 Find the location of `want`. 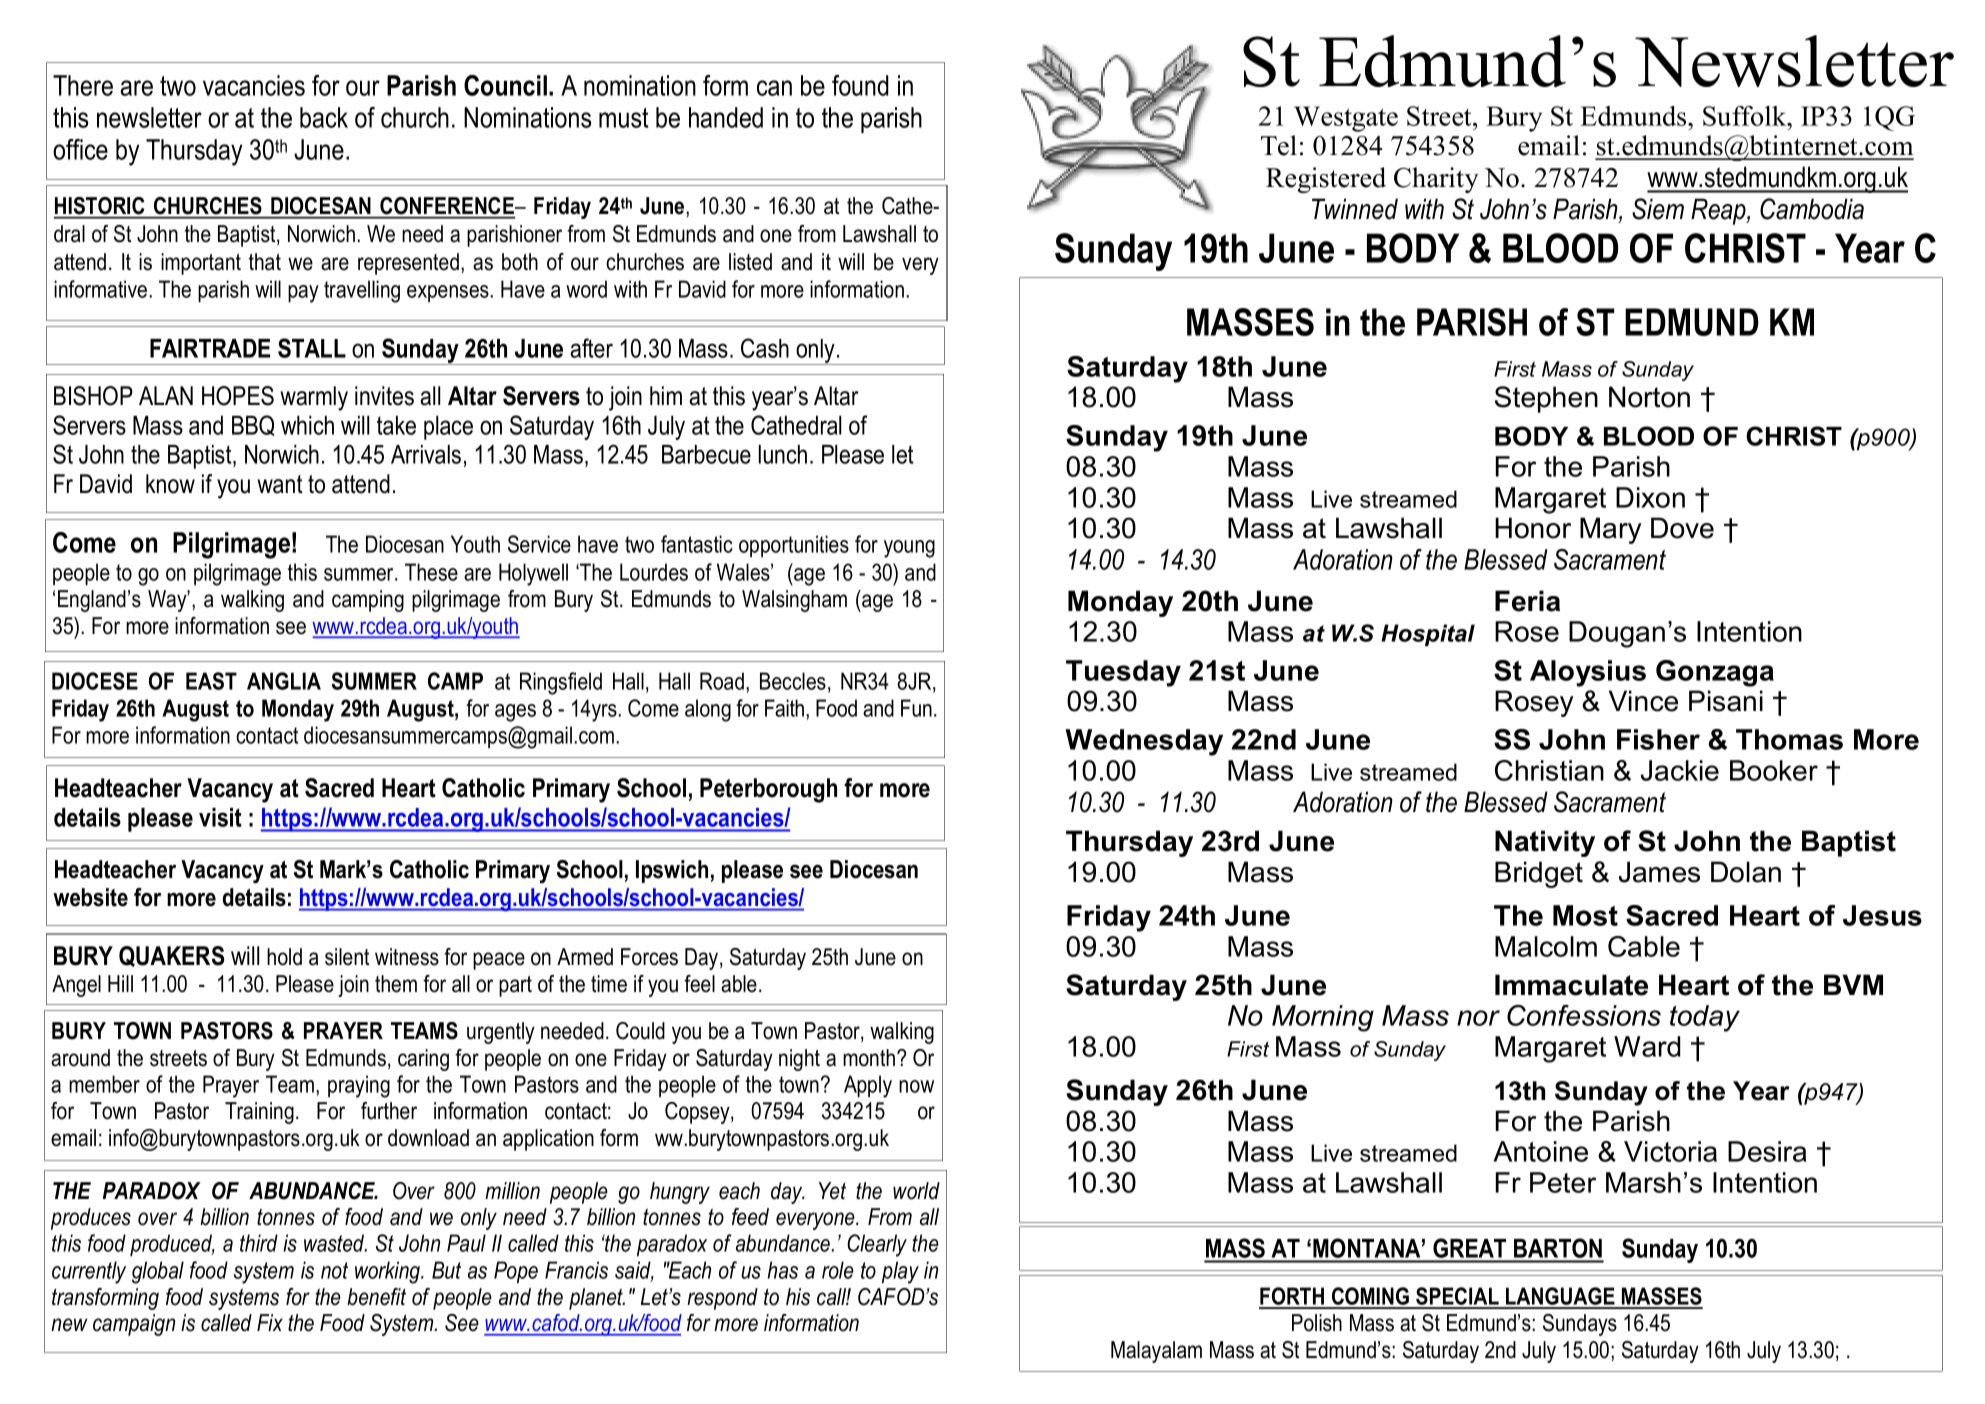

want is located at coordinates (280, 484).
